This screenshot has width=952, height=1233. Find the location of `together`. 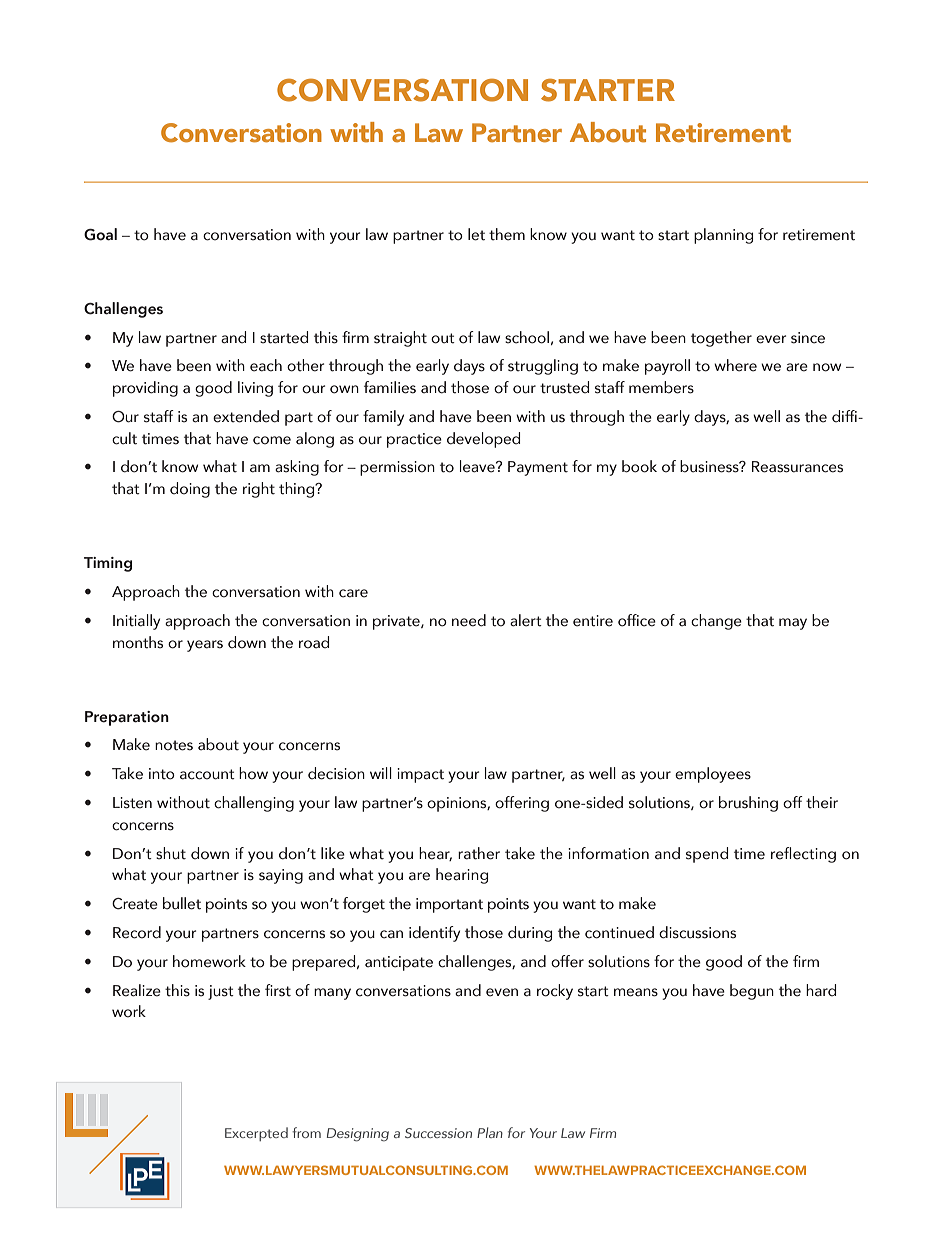

together is located at coordinates (721, 339).
